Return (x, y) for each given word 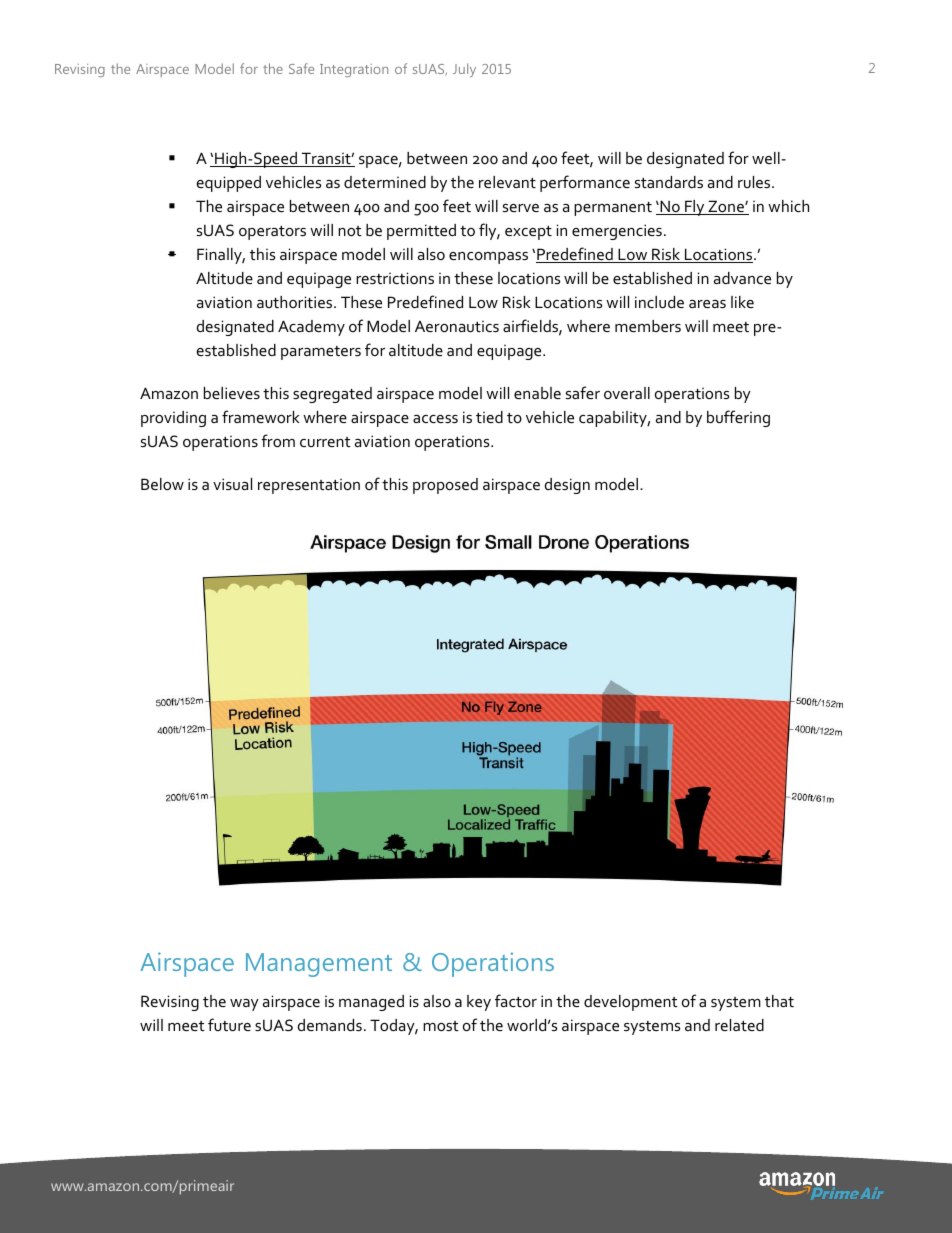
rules (755, 182)
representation (309, 486)
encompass (488, 258)
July (464, 70)
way (244, 1005)
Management (319, 965)
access (435, 419)
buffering (738, 418)
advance (742, 278)
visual (232, 484)
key (479, 1003)
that (779, 1001)
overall (627, 393)
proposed (445, 486)
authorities (296, 302)
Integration (354, 70)
